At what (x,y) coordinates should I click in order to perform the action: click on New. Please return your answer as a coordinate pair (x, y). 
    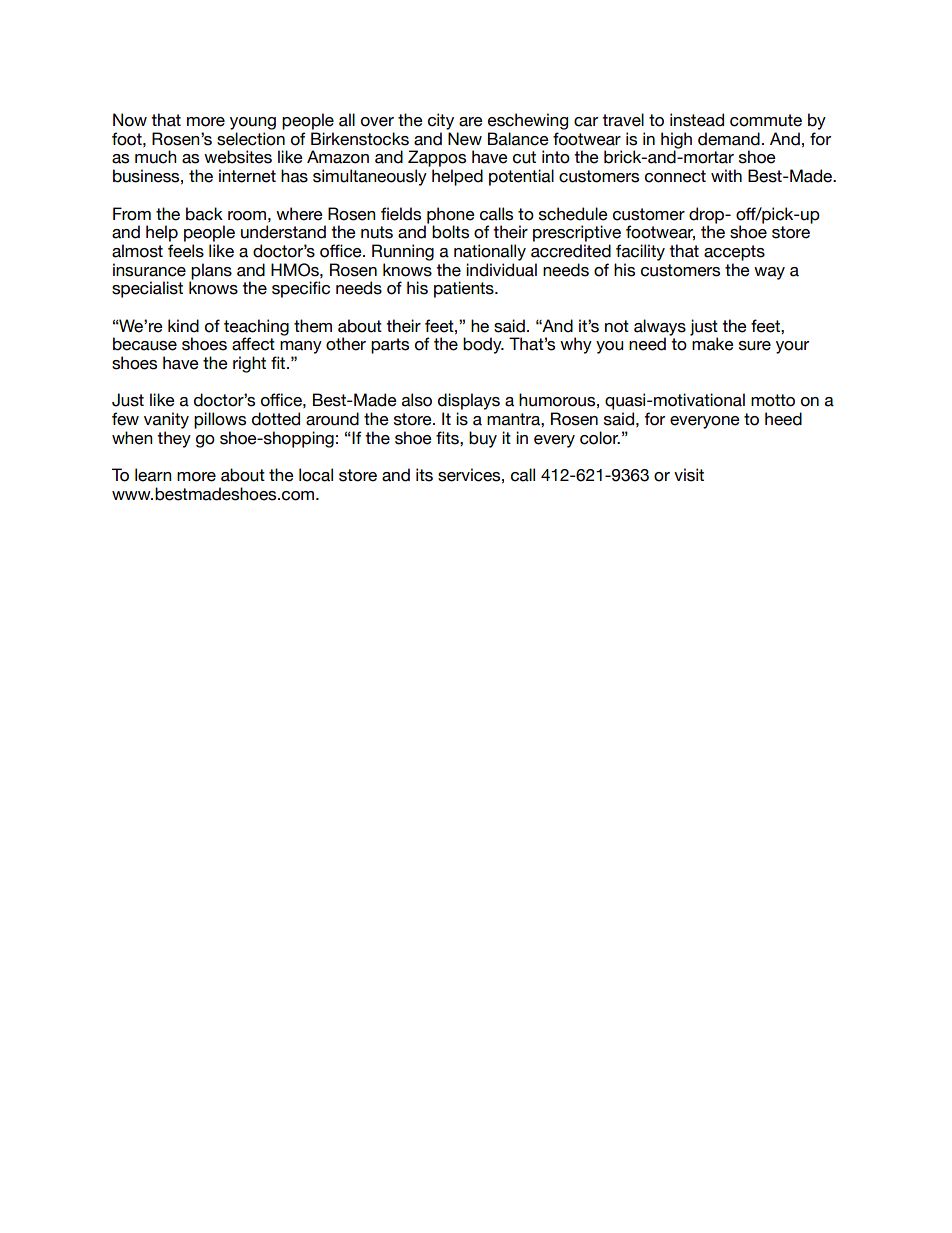
    Looking at the image, I should click on (465, 139).
